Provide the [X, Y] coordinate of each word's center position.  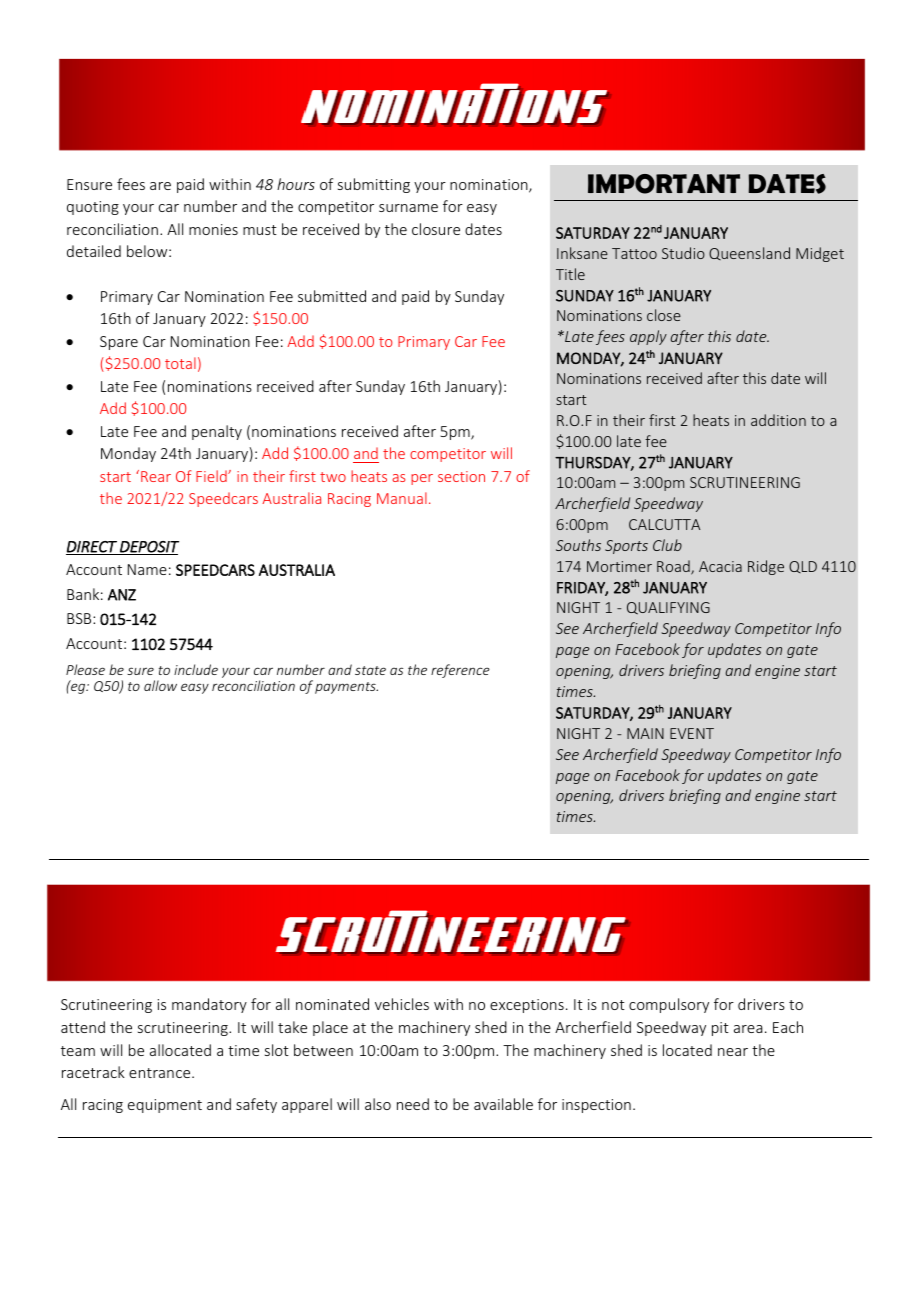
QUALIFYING [668, 608]
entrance [161, 1073]
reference [460, 671]
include [196, 669]
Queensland [749, 253]
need [413, 1104]
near [733, 1052]
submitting [374, 185]
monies [213, 229]
